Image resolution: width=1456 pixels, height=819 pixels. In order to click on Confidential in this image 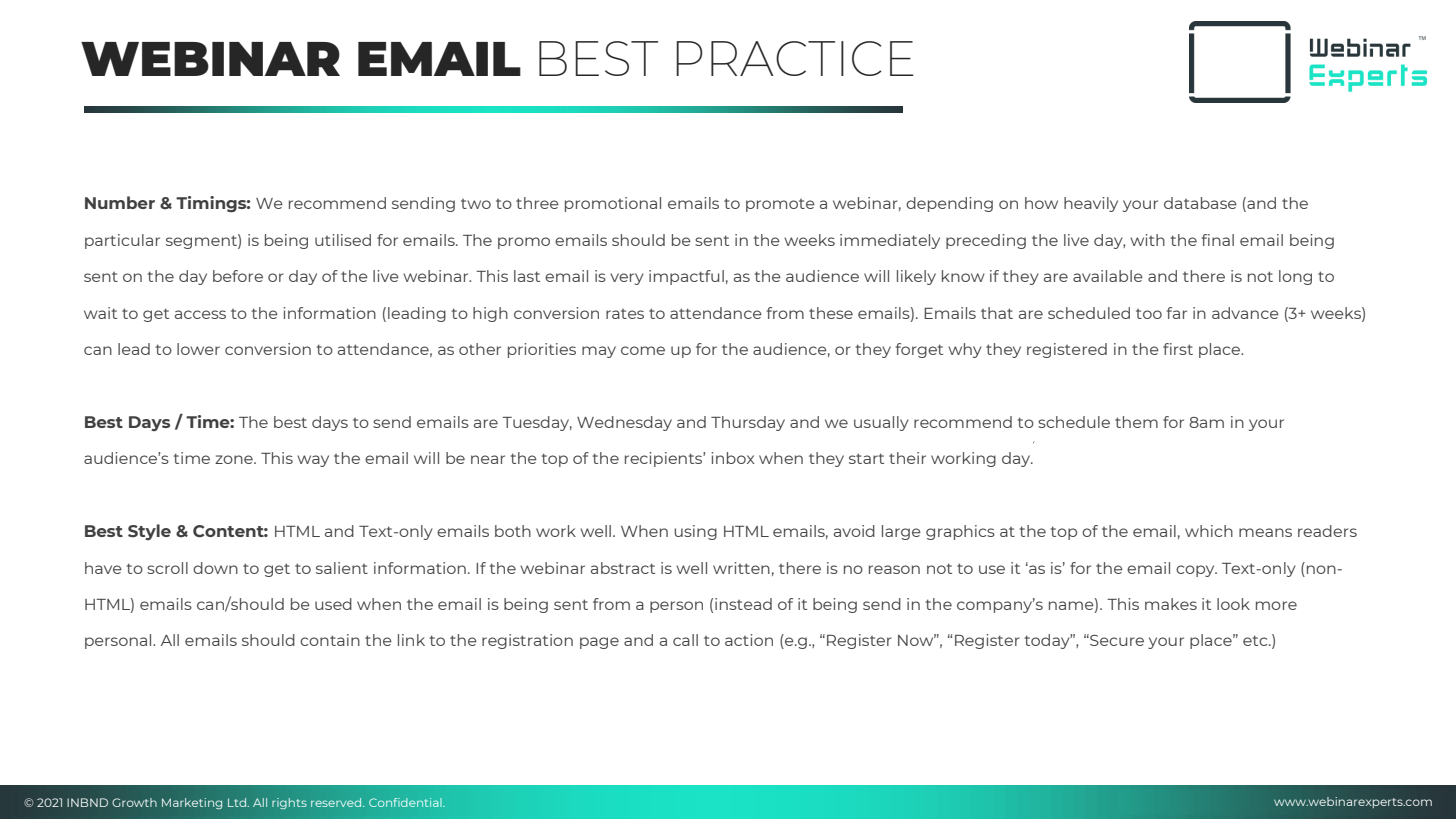, I will do `click(406, 802)`.
